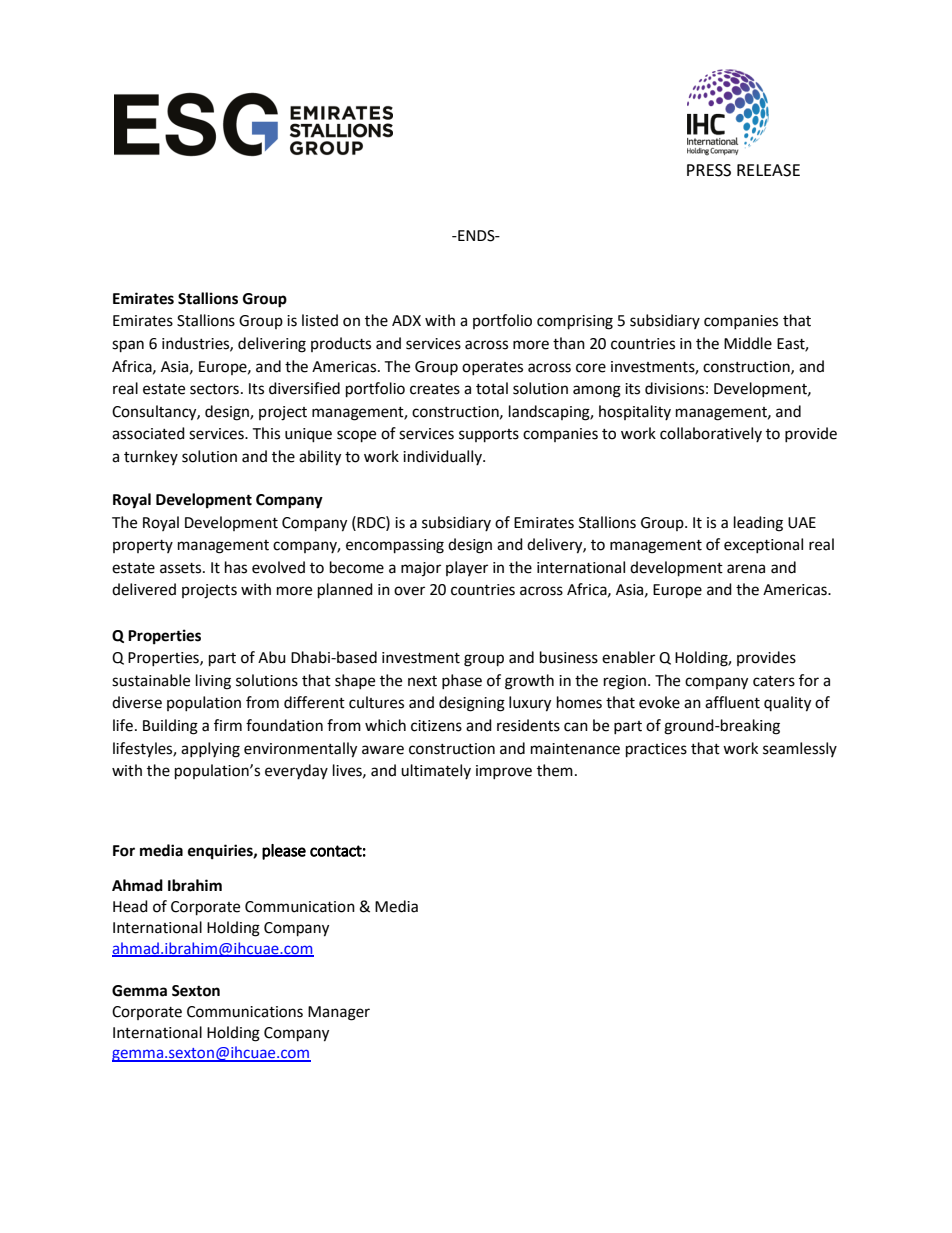 The height and width of the document is (1233, 952). I want to click on listed, so click(320, 320).
